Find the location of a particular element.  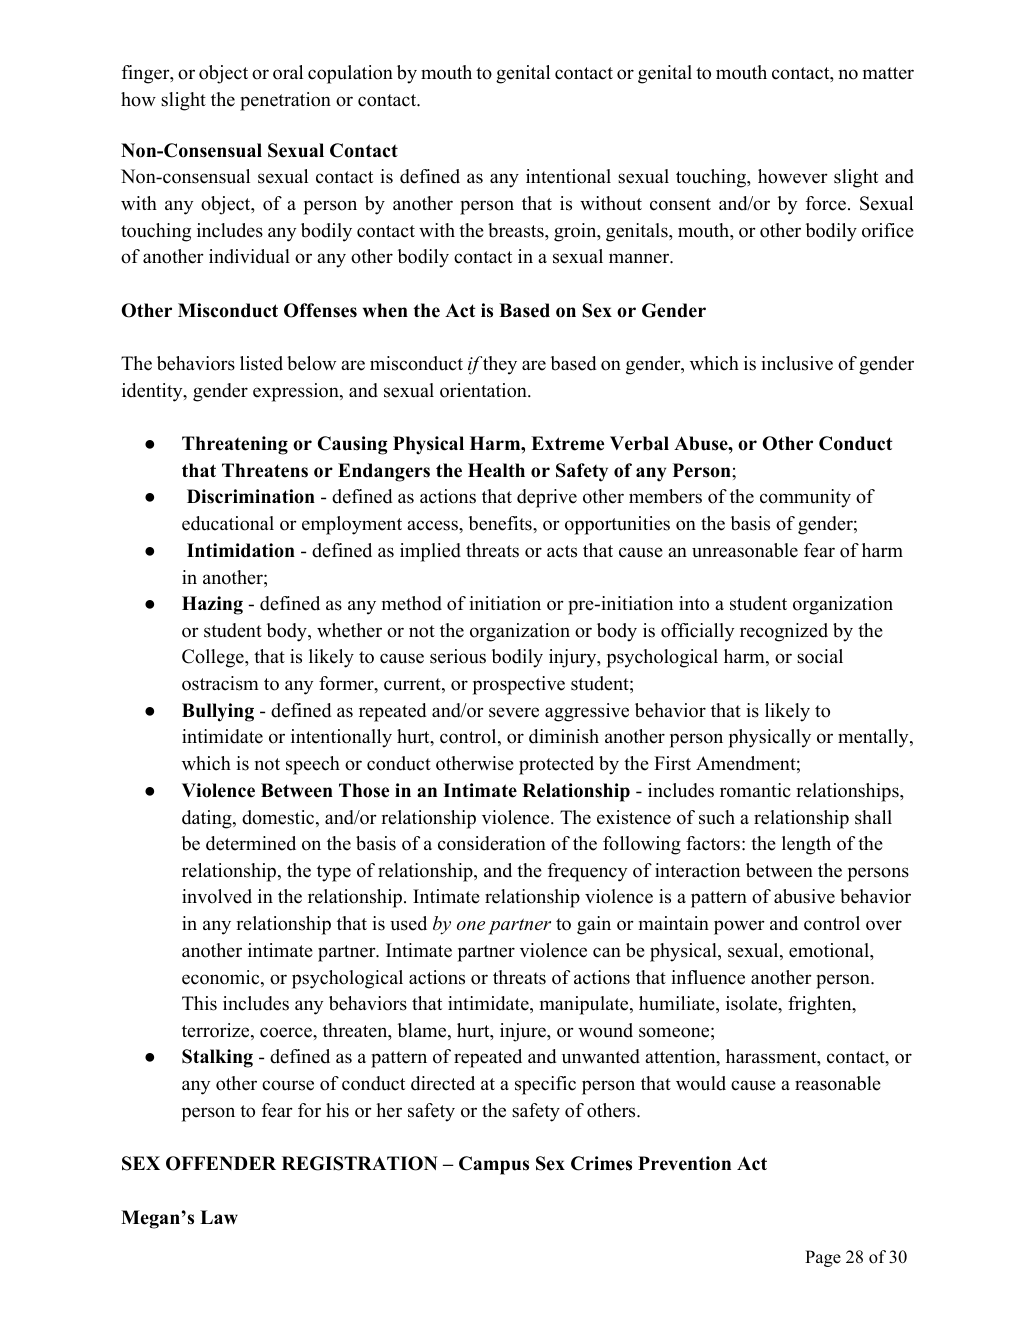

social is located at coordinates (820, 656).
